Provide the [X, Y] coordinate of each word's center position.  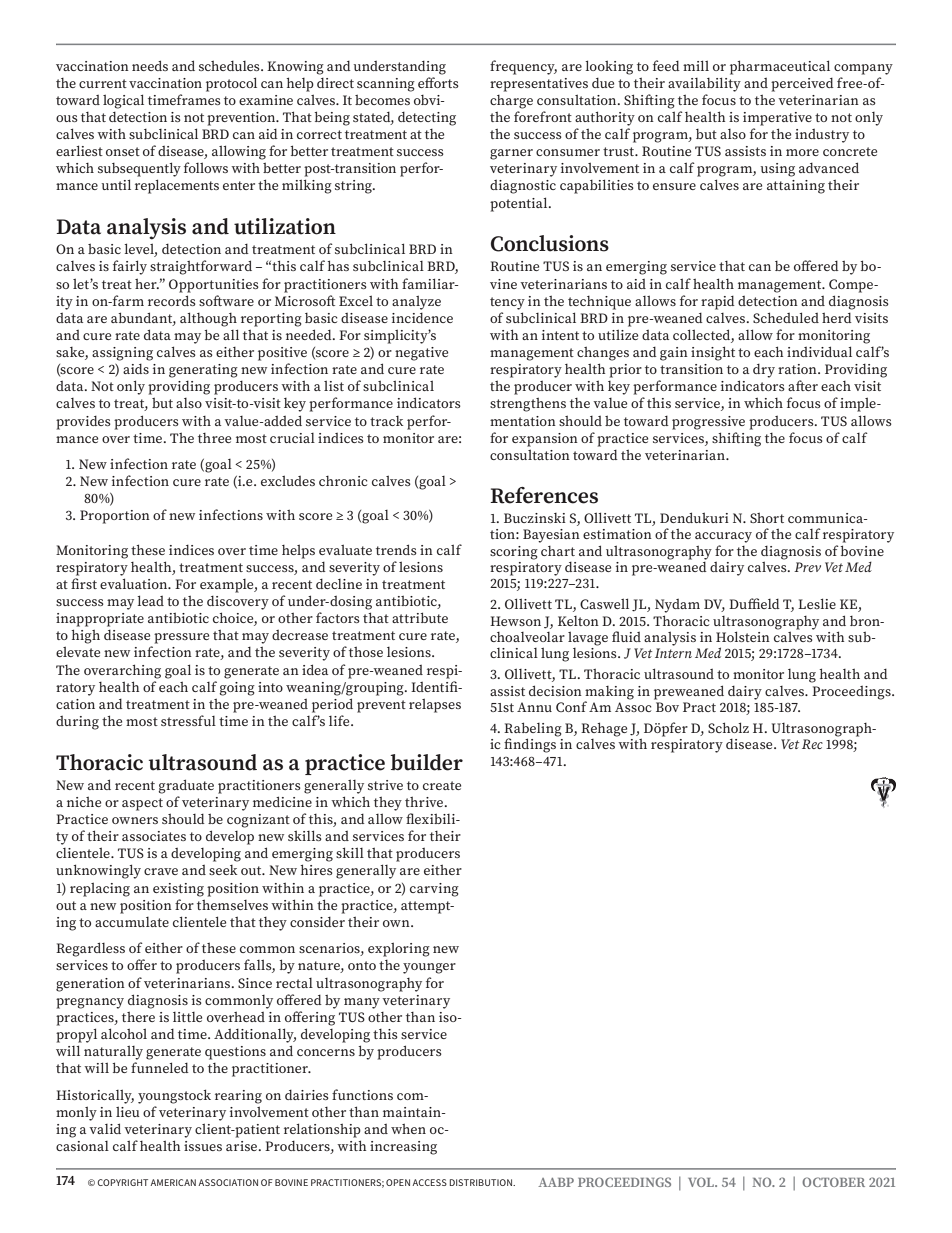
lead [150, 600]
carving [434, 890]
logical [123, 101]
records [172, 300]
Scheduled [786, 317]
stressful [188, 720]
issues [203, 1146]
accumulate [132, 922]
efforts [438, 82]
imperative [777, 119]
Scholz [728, 727]
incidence [422, 318]
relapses [435, 706]
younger [429, 968]
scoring [514, 553]
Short [767, 518]
